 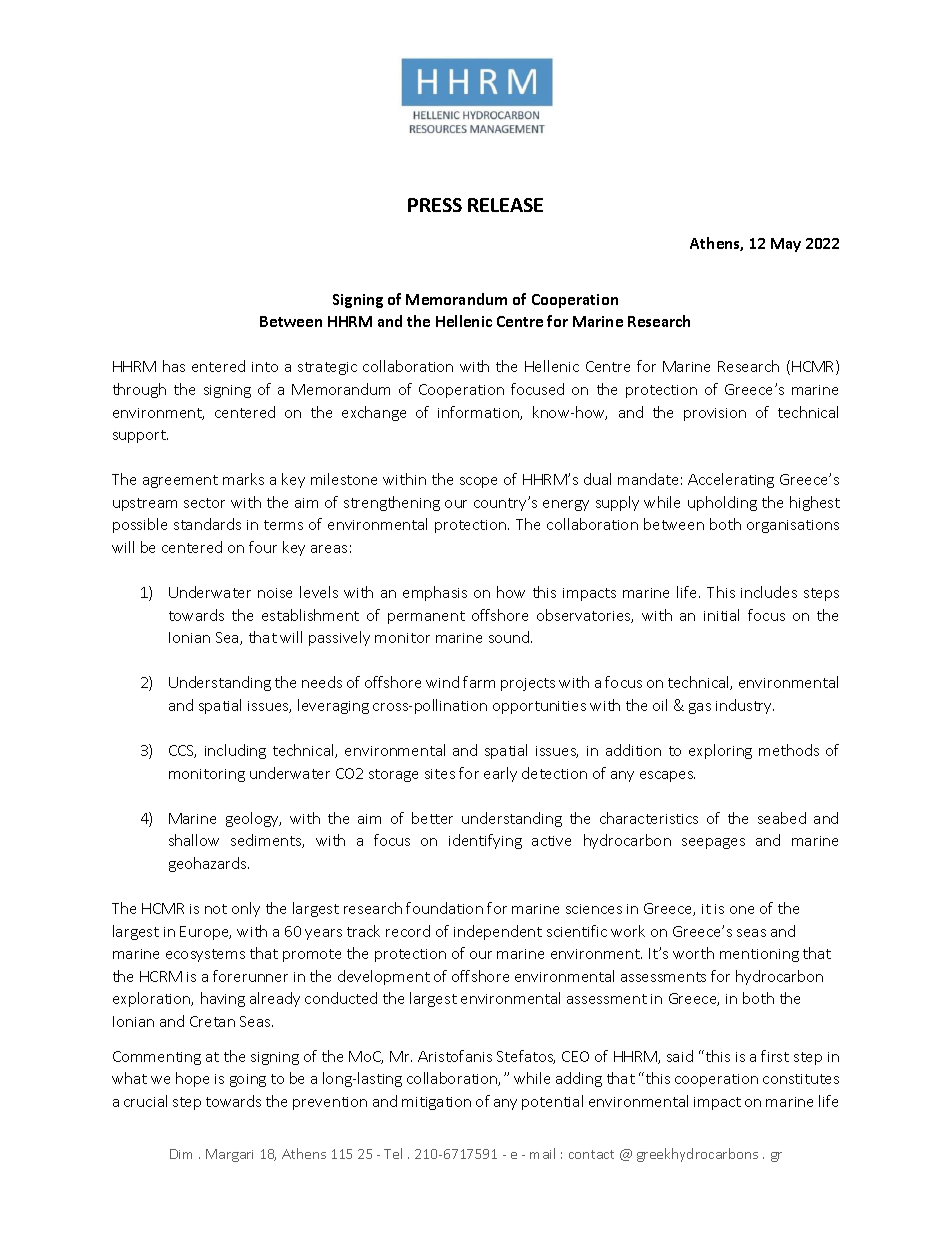 What do you see at coordinates (444, 908) in the document?
I see `foundation` at bounding box center [444, 908].
